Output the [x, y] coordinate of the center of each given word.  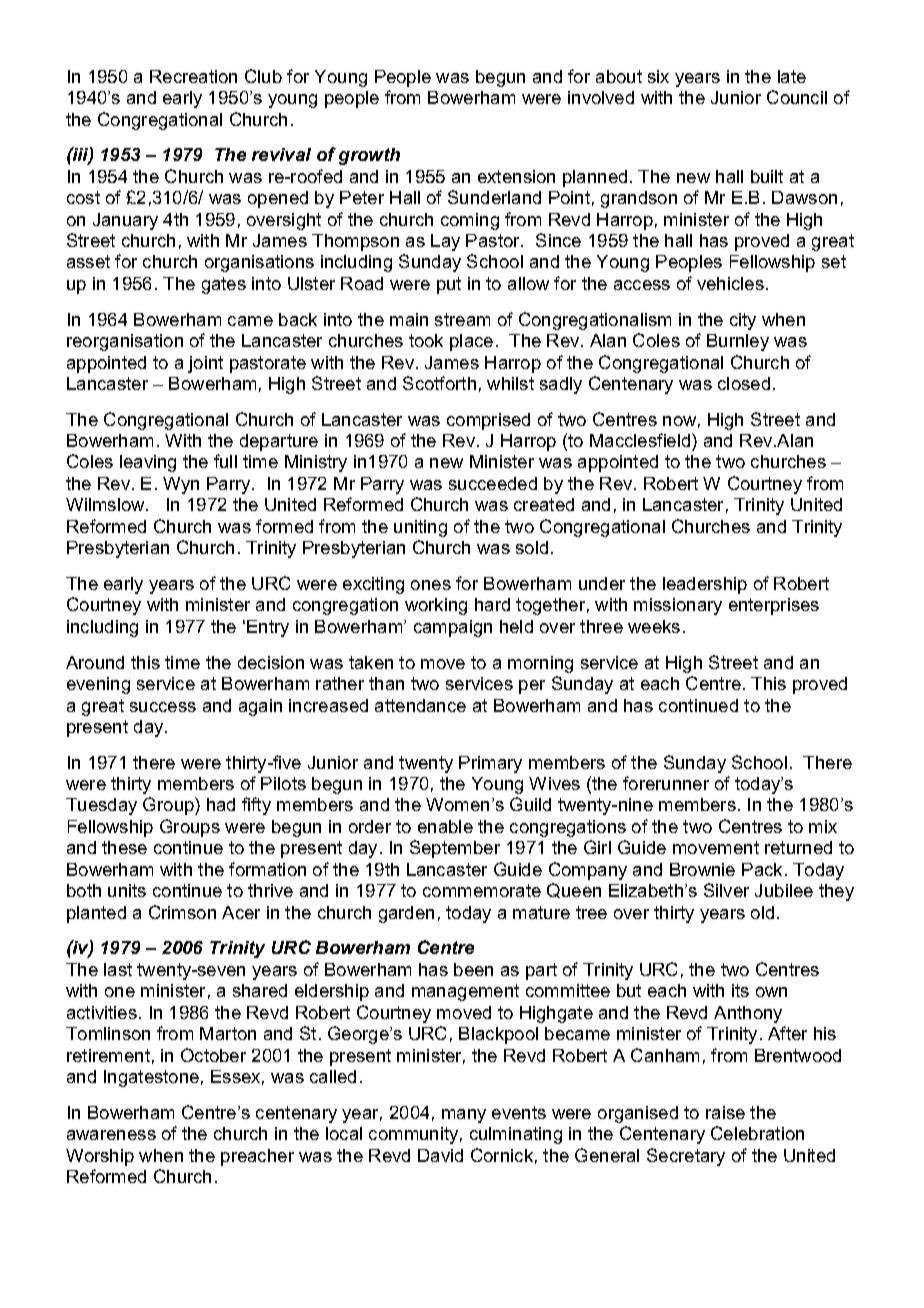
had [221, 804]
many [464, 1116]
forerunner [666, 783]
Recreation [193, 76]
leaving [148, 463]
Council [797, 97]
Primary [490, 764]
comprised [488, 421]
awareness [111, 1135]
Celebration [757, 1133]
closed [744, 383]
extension [516, 176]
